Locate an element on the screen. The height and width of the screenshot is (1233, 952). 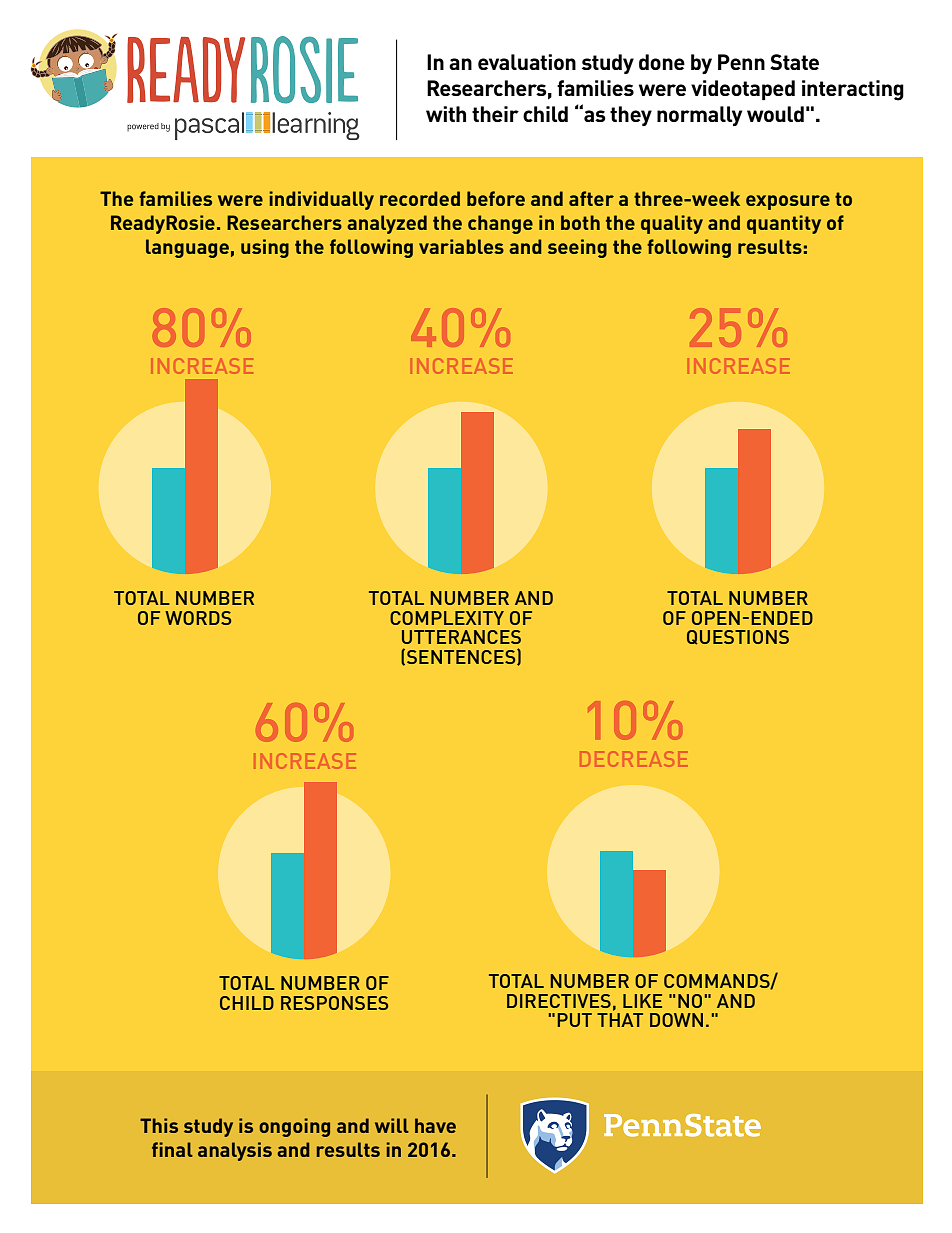
individually is located at coordinates (321, 200).
